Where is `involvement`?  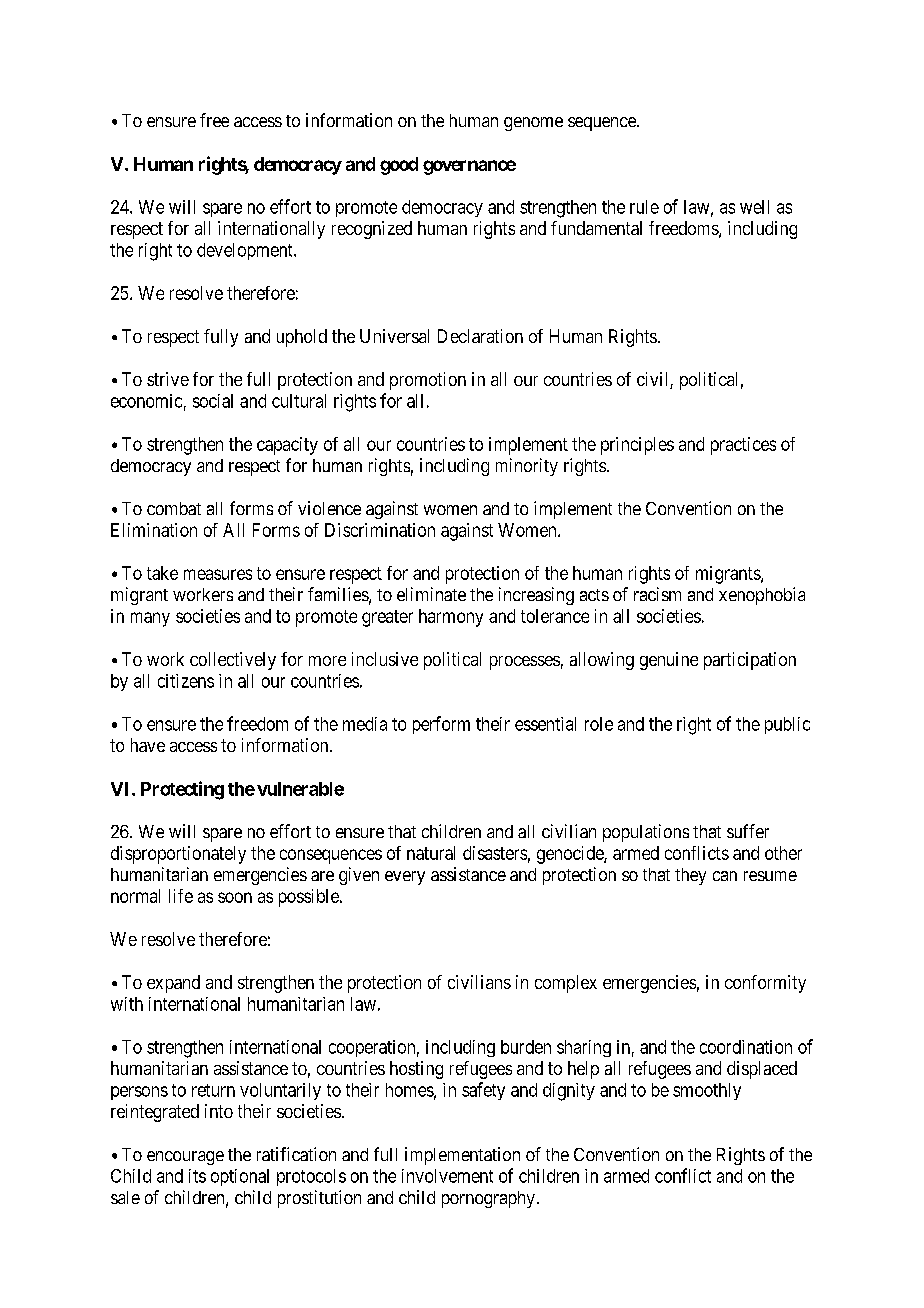
involvement is located at coordinates (447, 1176).
